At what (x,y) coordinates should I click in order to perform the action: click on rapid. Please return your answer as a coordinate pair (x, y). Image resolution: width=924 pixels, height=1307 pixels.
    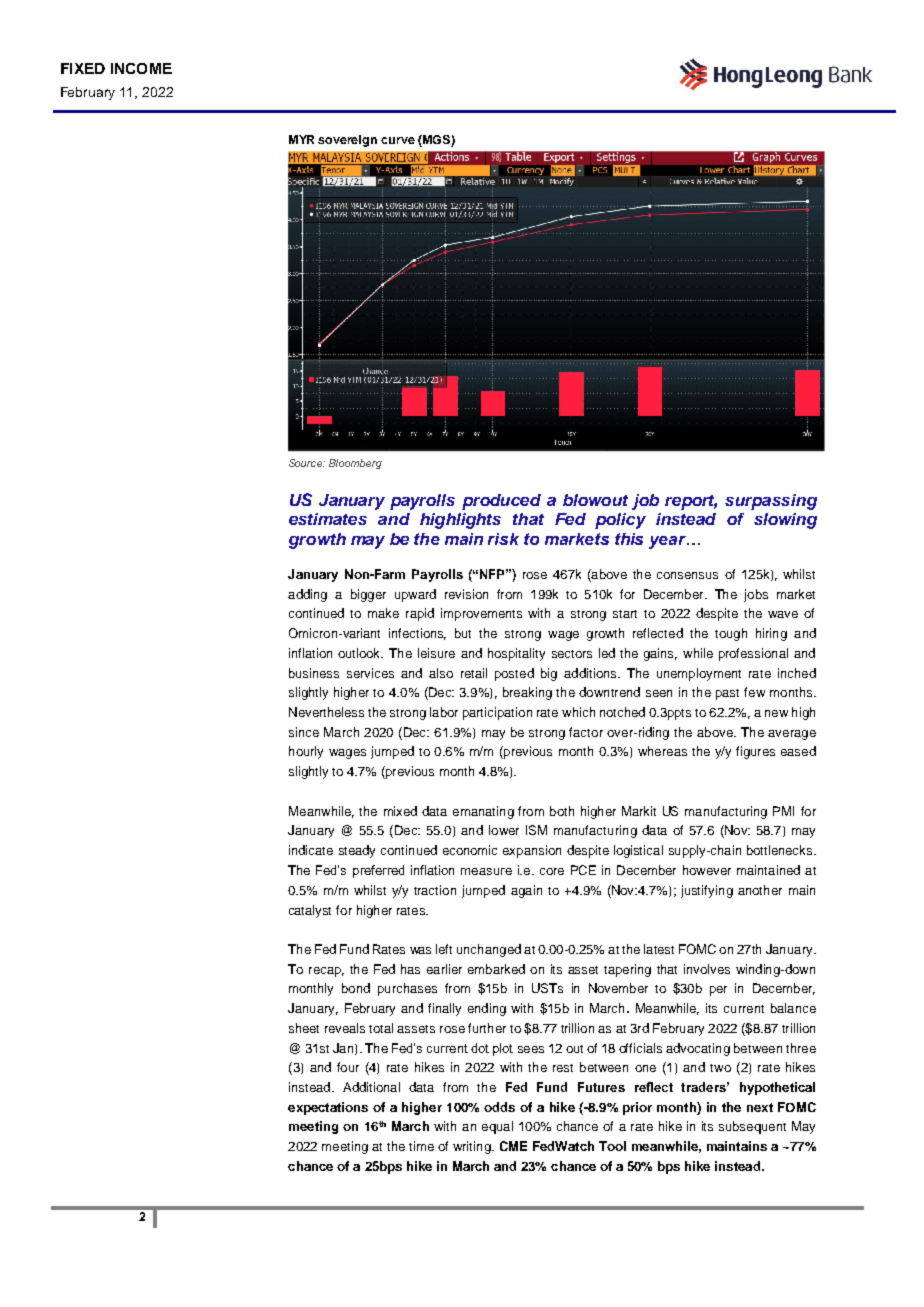
    Looking at the image, I should click on (420, 614).
